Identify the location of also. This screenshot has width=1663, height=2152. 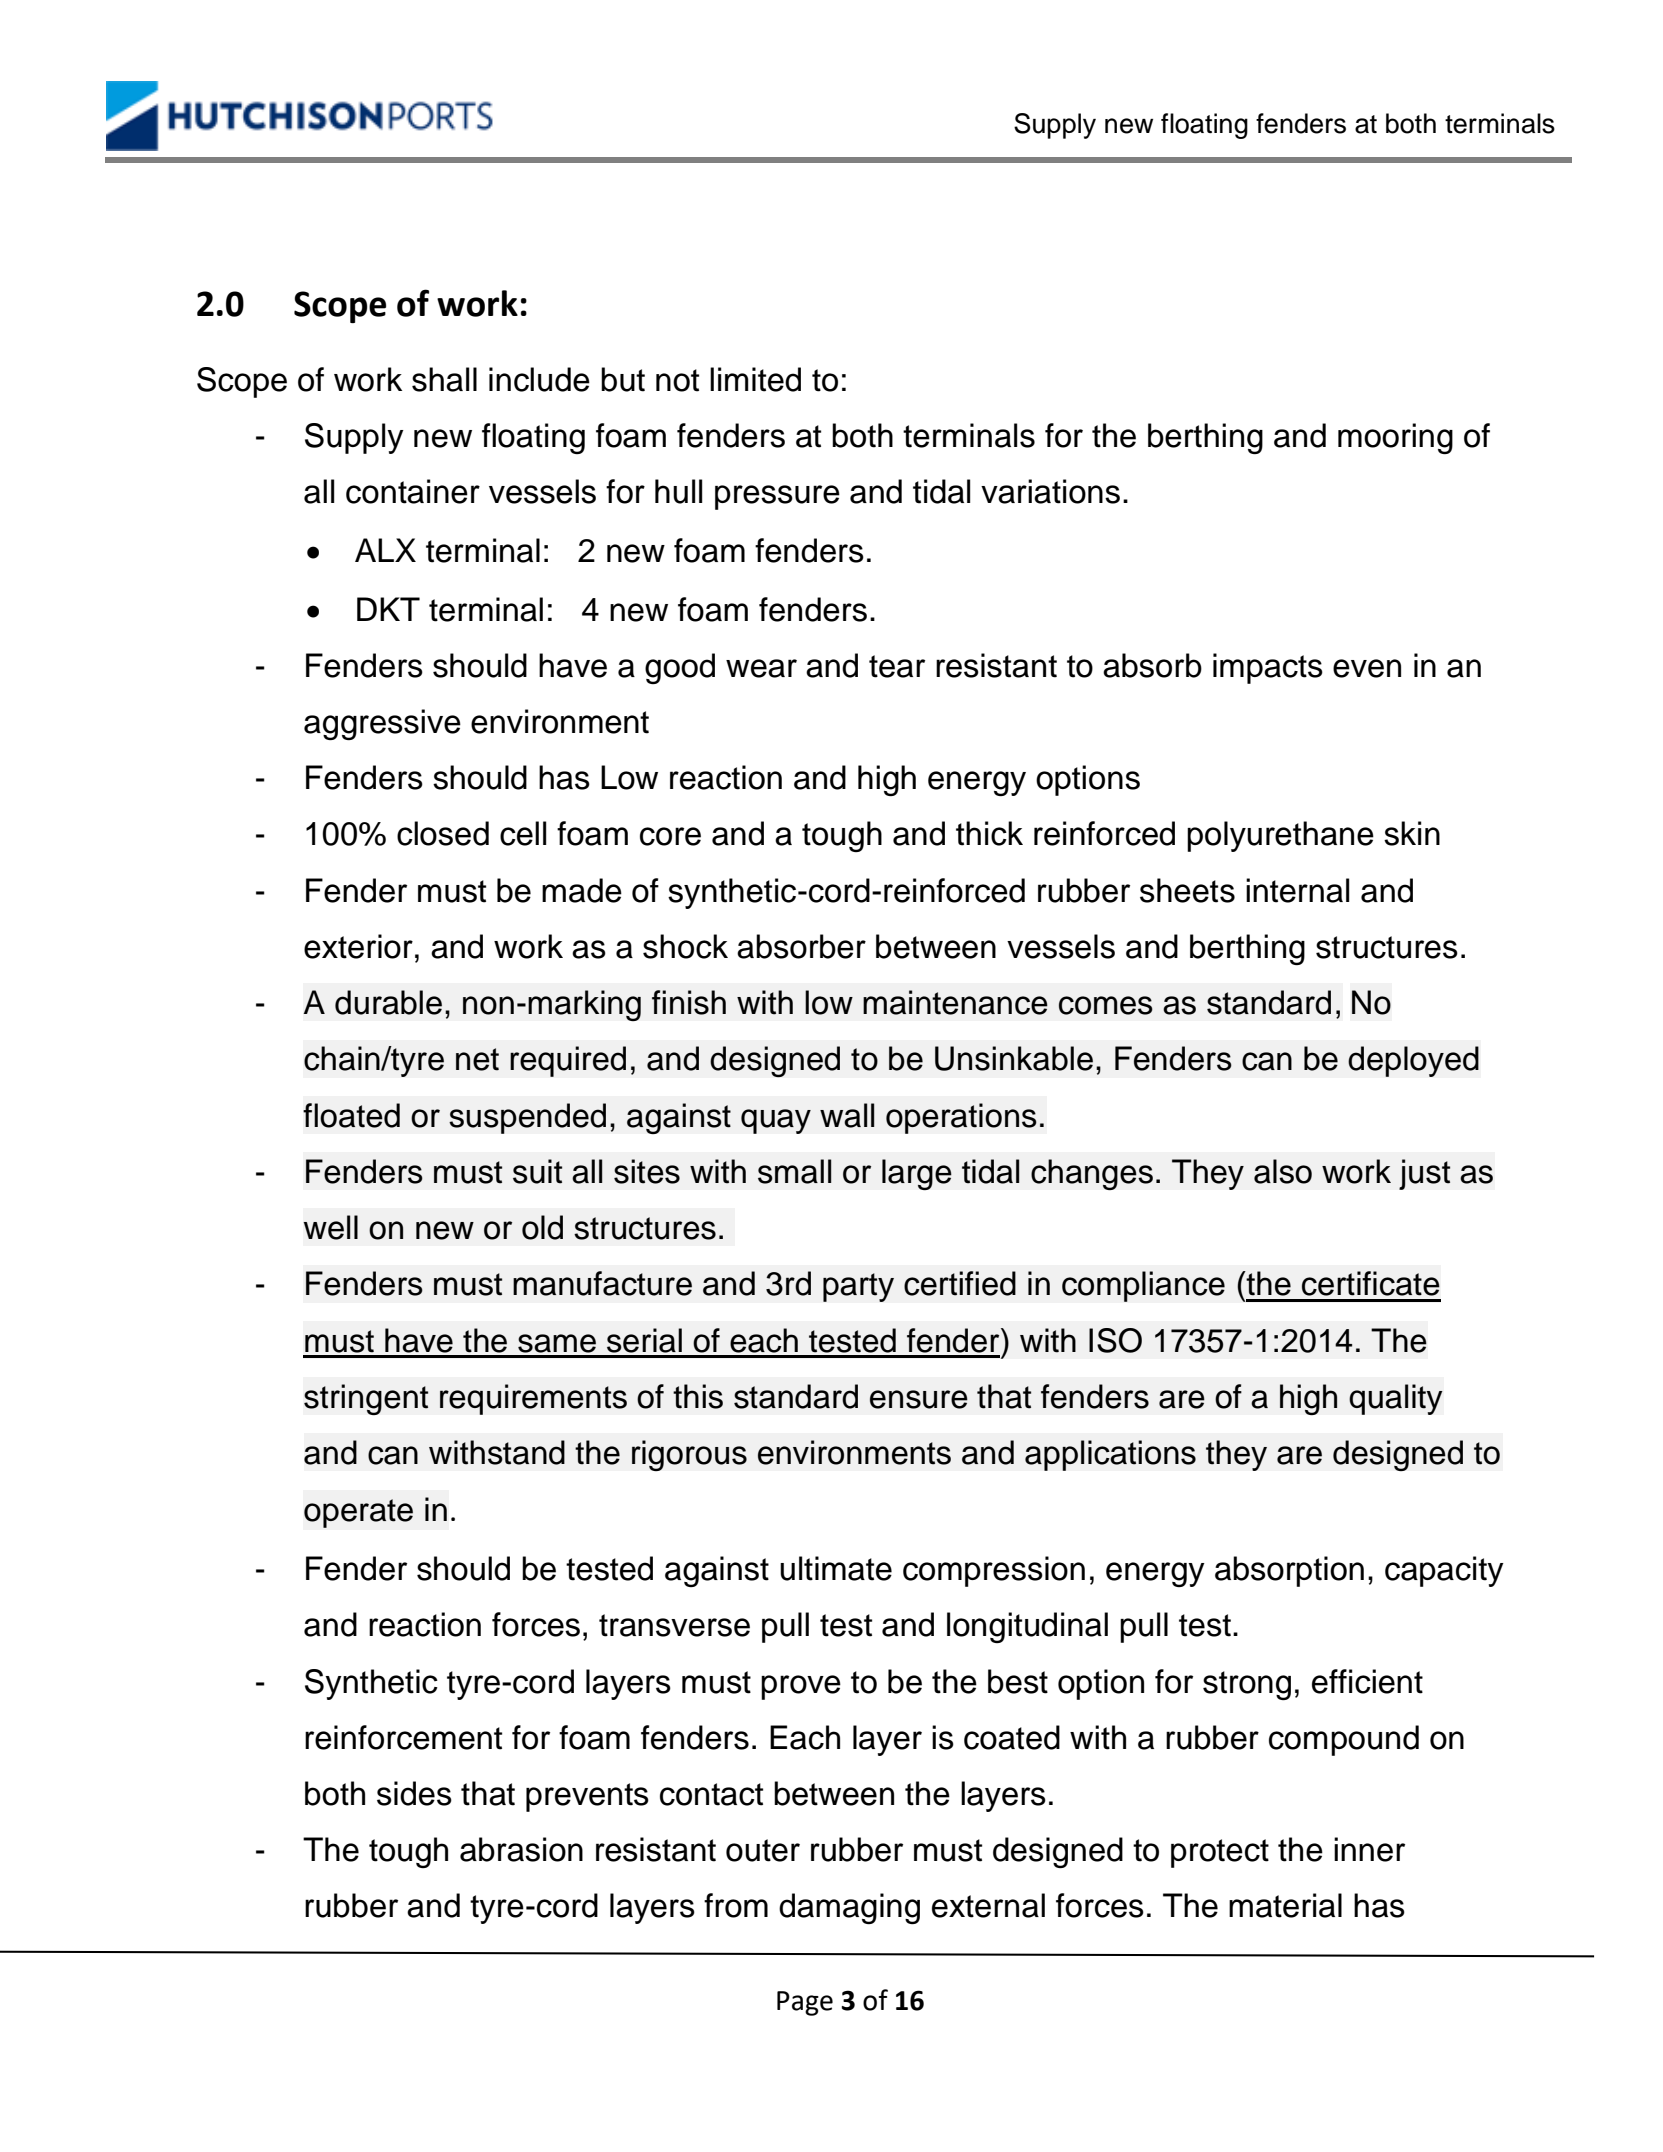
(1283, 1171).
